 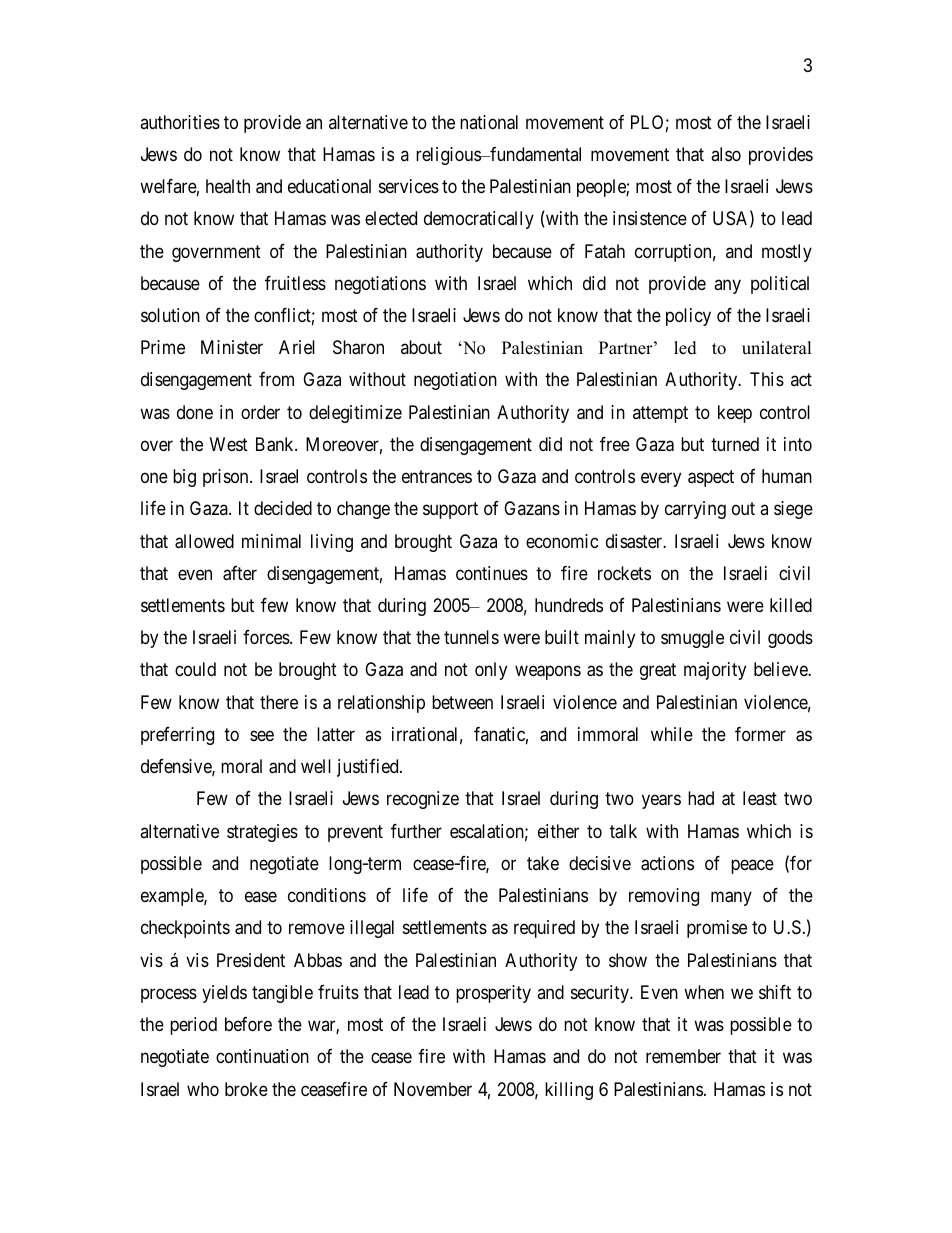 What do you see at coordinates (726, 154) in the page?
I see `also` at bounding box center [726, 154].
